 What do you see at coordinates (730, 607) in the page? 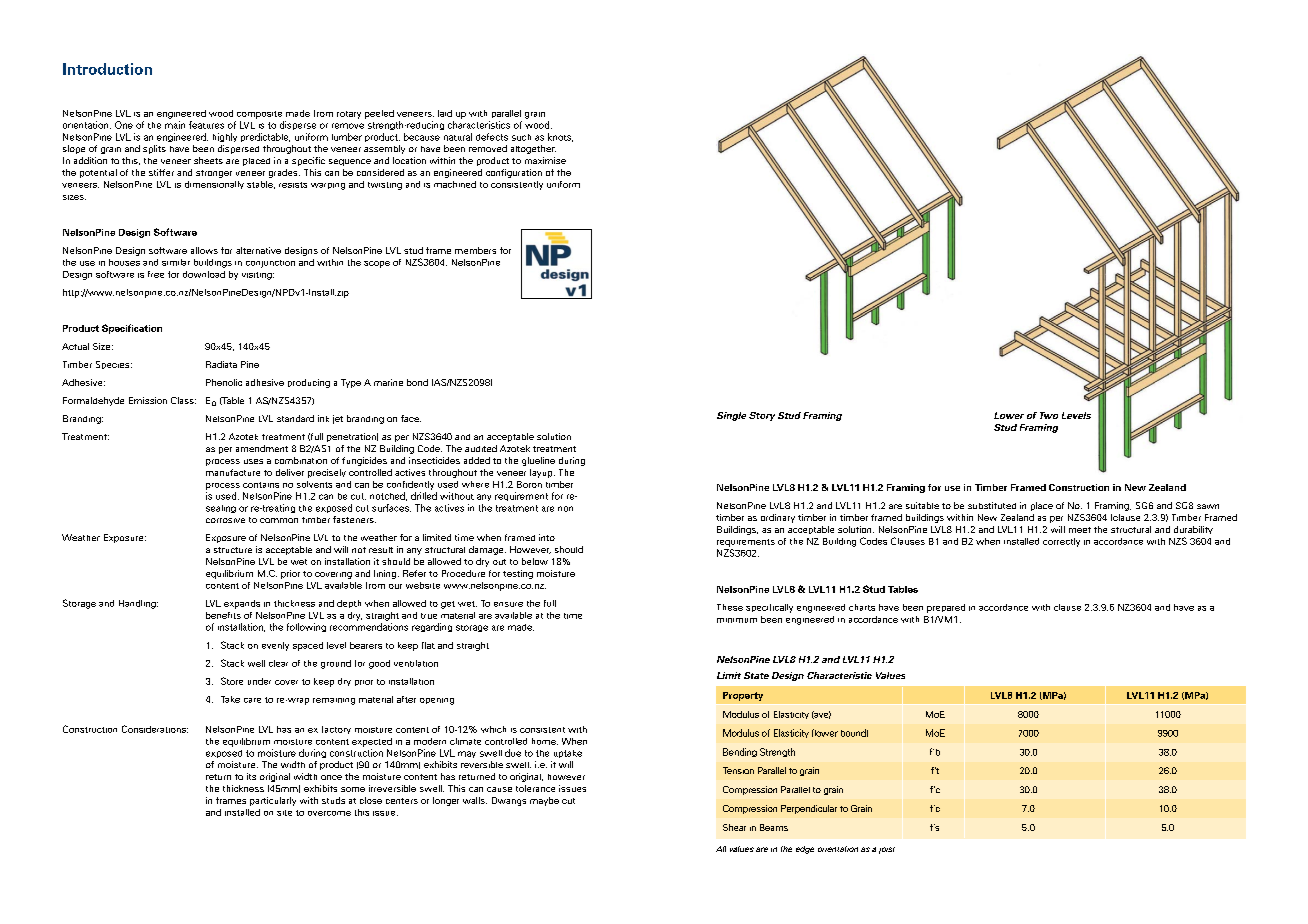
I see `These` at bounding box center [730, 607].
